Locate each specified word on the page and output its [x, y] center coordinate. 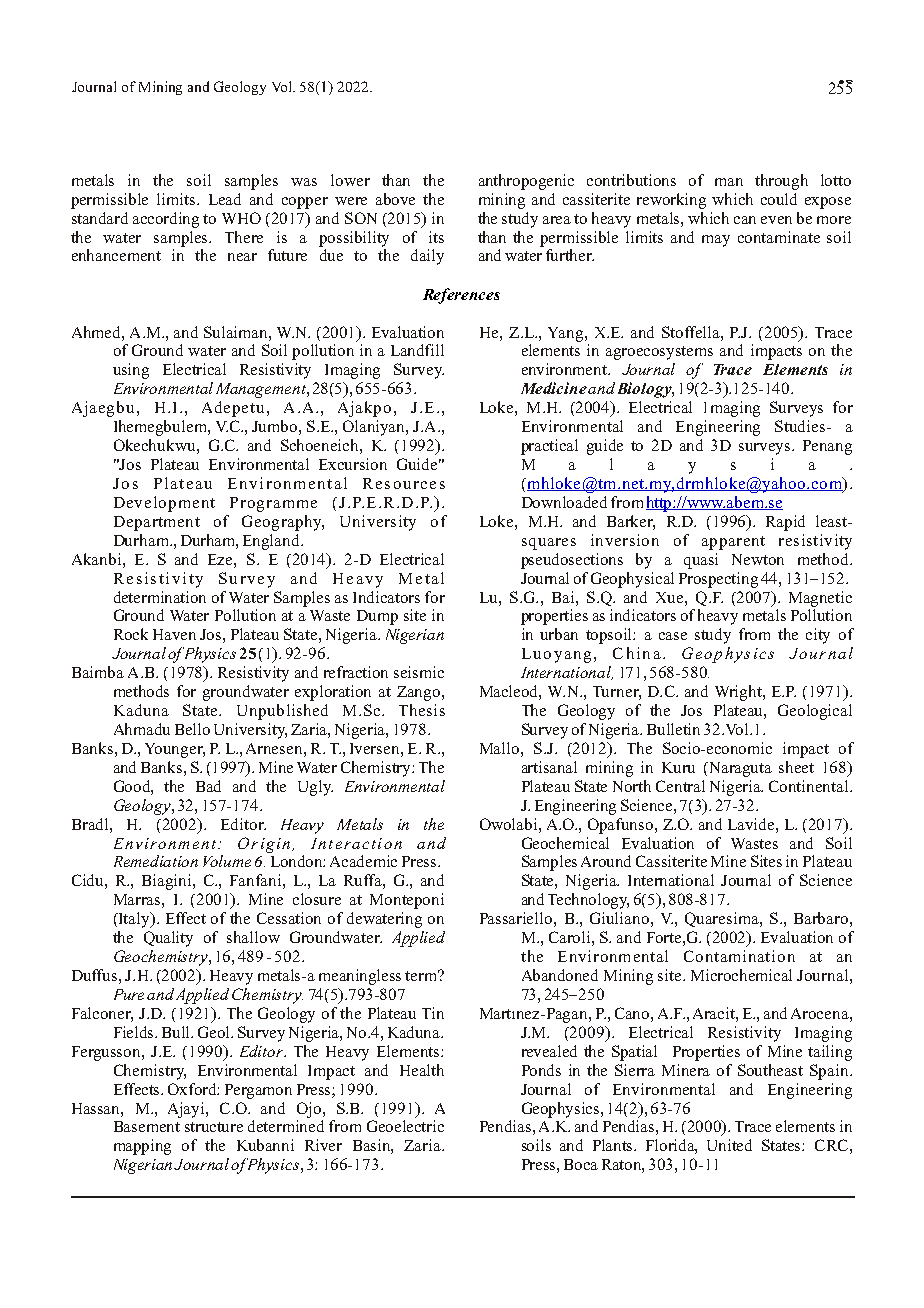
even [776, 220]
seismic [419, 672]
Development [164, 504]
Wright [739, 693]
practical [549, 447]
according [166, 220]
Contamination [739, 956]
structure [214, 1127]
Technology [588, 901]
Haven [174, 634]
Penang [827, 447]
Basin [373, 1146]
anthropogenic [526, 182]
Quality [168, 939]
